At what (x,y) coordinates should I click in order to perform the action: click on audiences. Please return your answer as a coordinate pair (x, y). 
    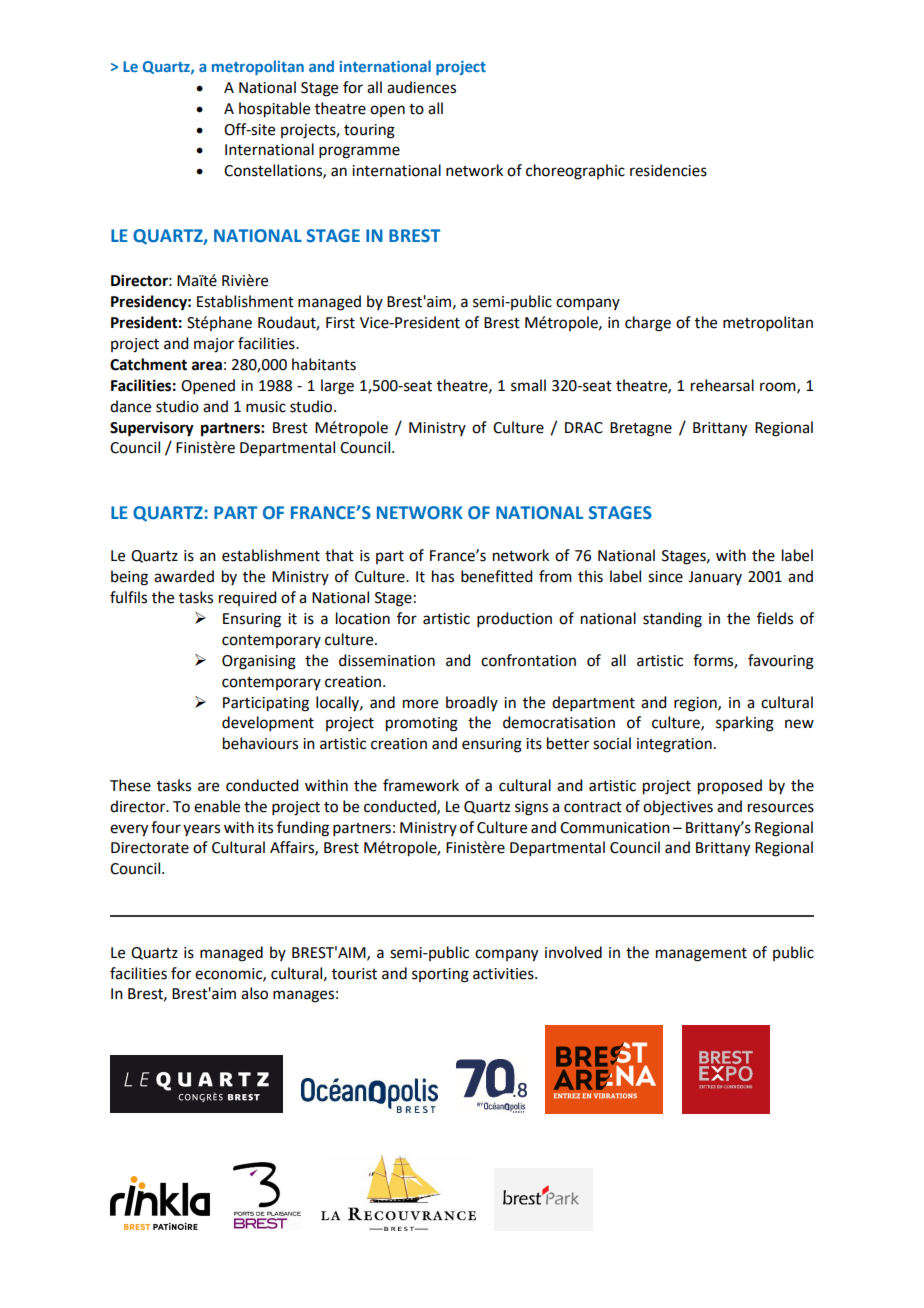
    Looking at the image, I should click on (421, 87).
